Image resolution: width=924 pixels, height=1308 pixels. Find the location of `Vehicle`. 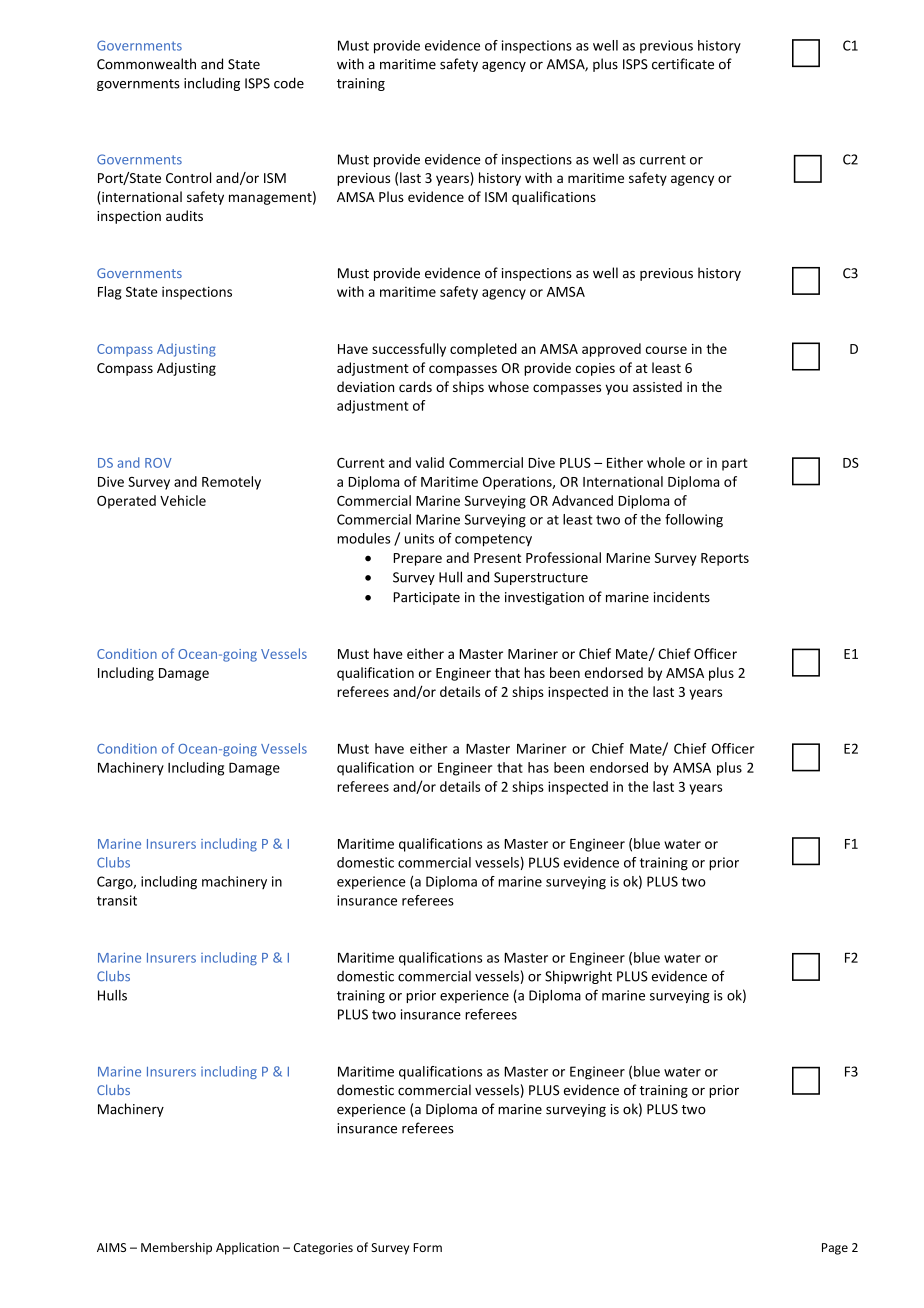

Vehicle is located at coordinates (183, 500).
